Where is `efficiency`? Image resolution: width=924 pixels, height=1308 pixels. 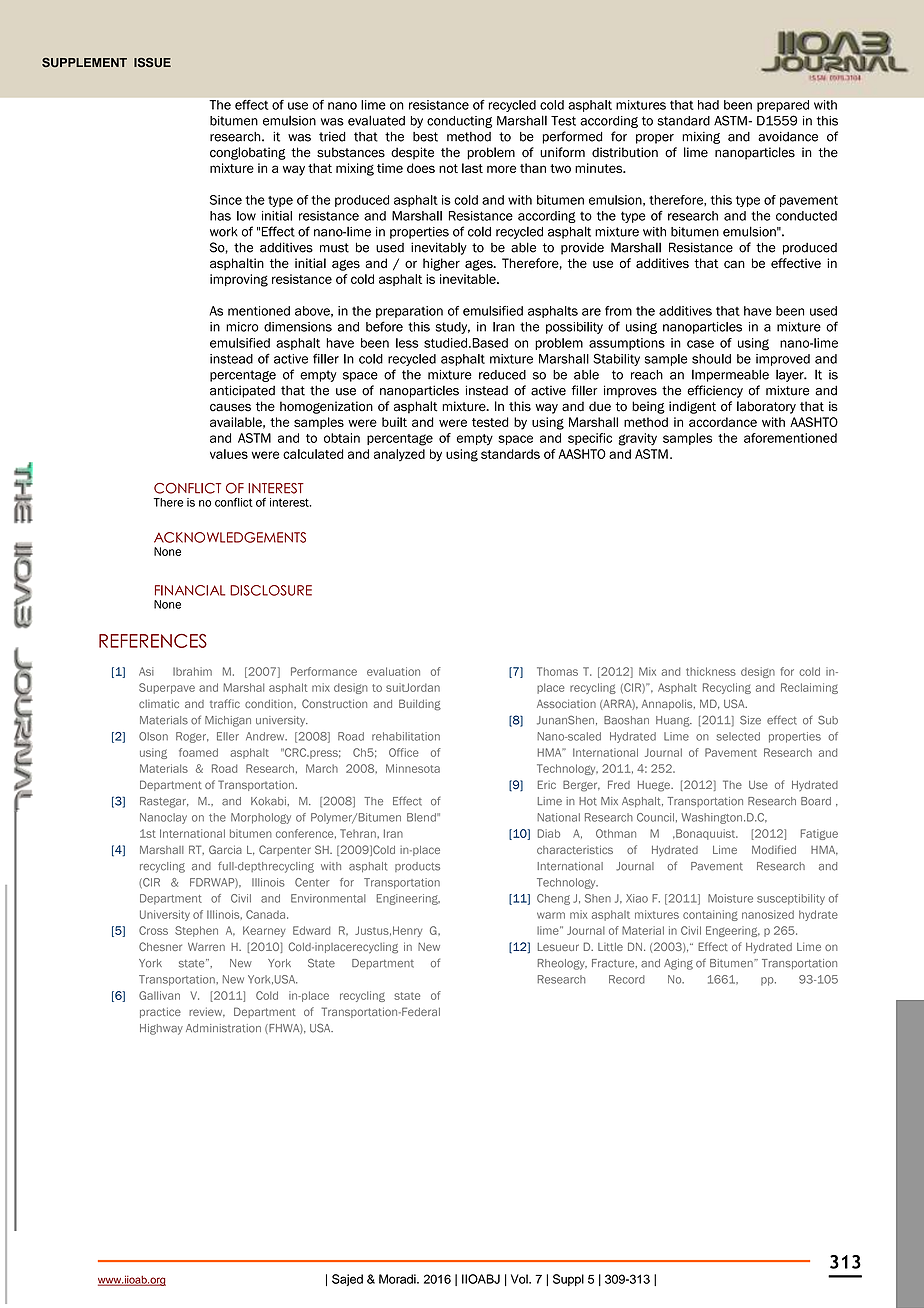
efficiency is located at coordinates (715, 391).
